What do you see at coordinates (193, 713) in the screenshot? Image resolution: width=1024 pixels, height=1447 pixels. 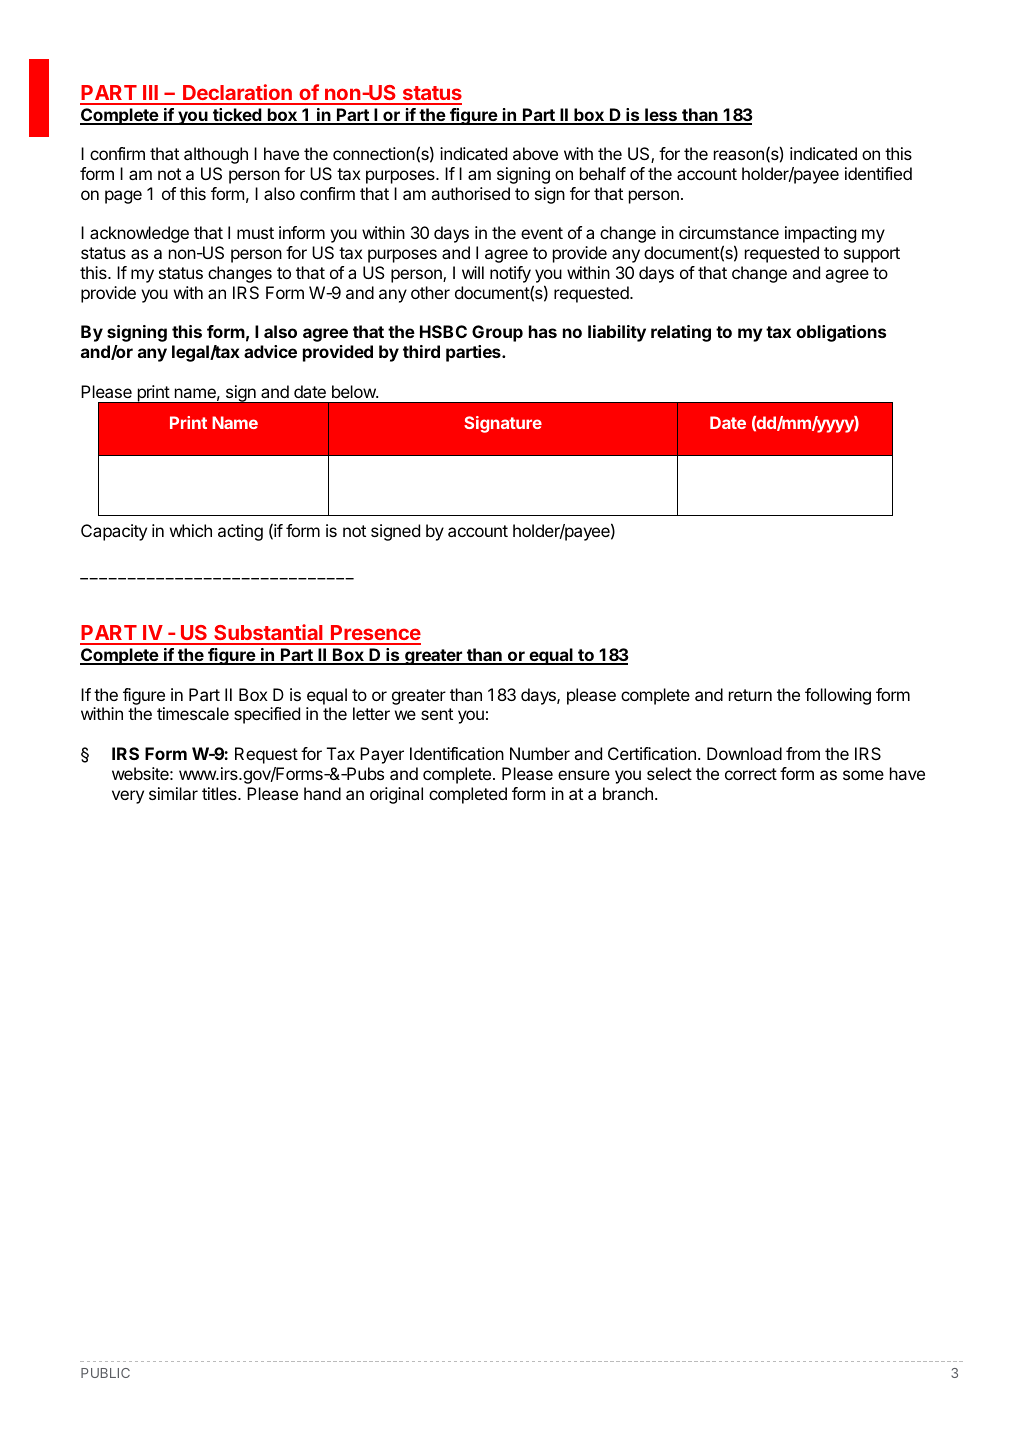 I see `timescale` at bounding box center [193, 713].
